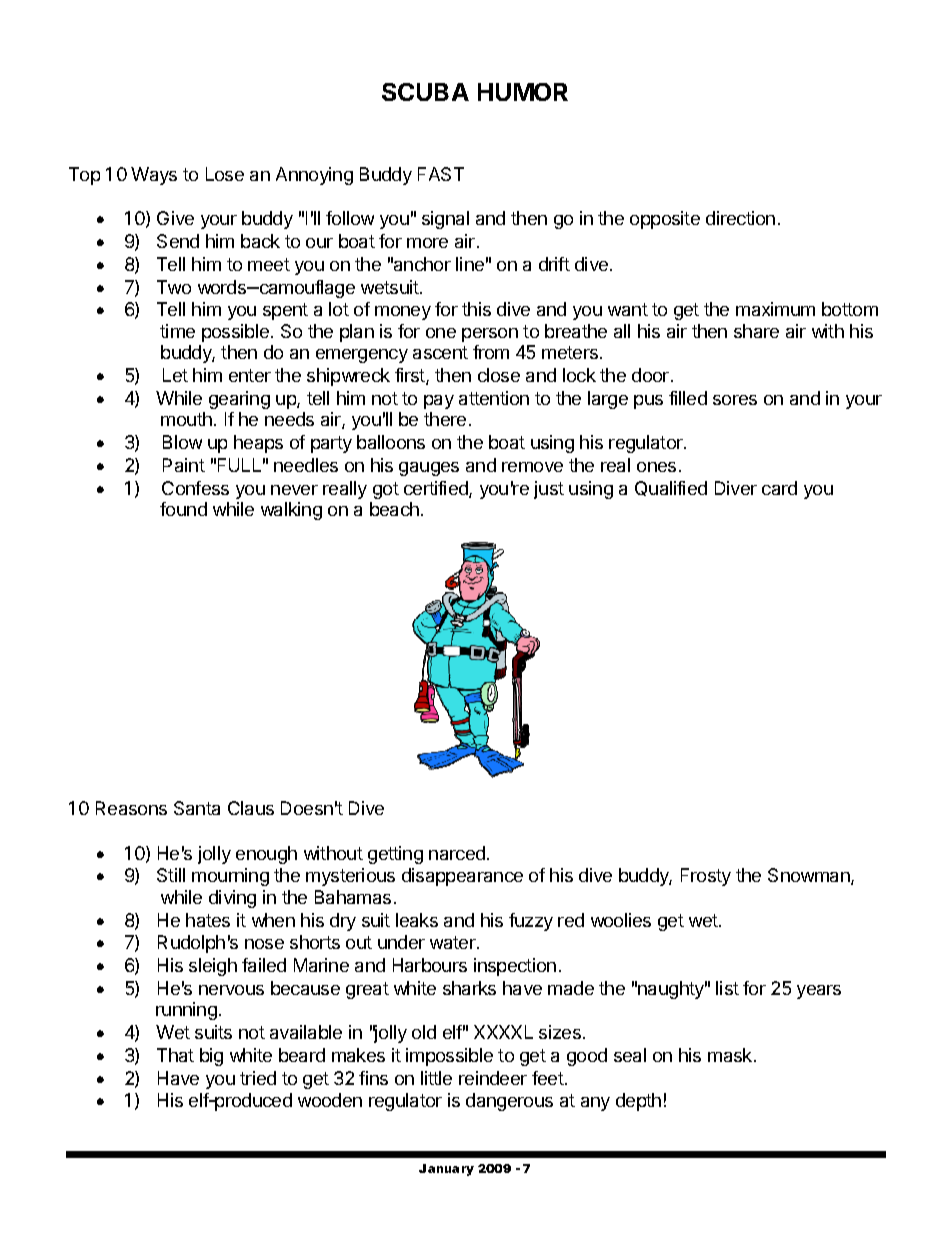 This document has width=952, height=1233. Describe the element at coordinates (446, 1170) in the document. I see `January` at that location.
